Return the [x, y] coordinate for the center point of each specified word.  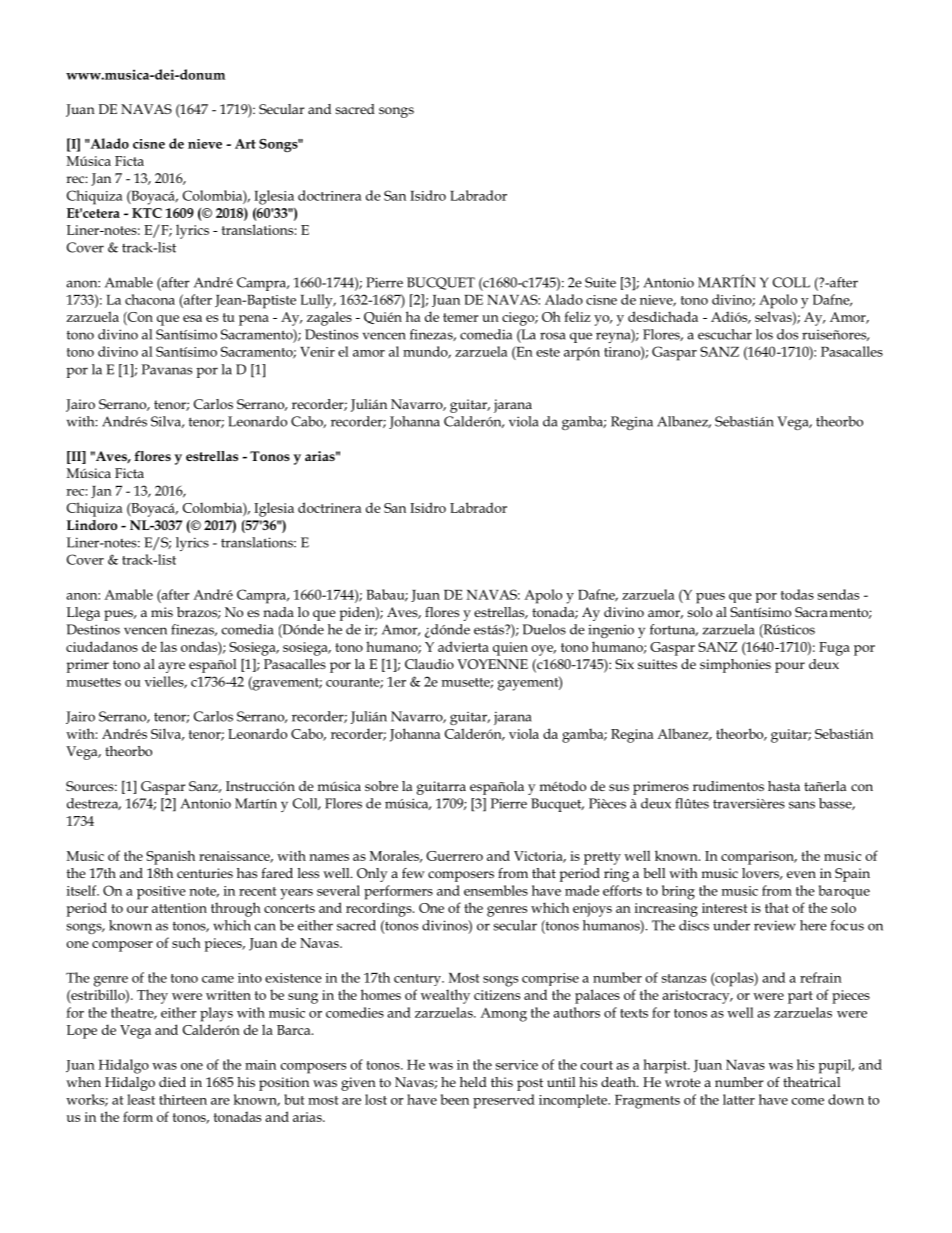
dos [787, 334]
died [172, 1082]
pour [790, 667]
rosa [553, 336]
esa [192, 318]
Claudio [429, 664]
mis [162, 612]
